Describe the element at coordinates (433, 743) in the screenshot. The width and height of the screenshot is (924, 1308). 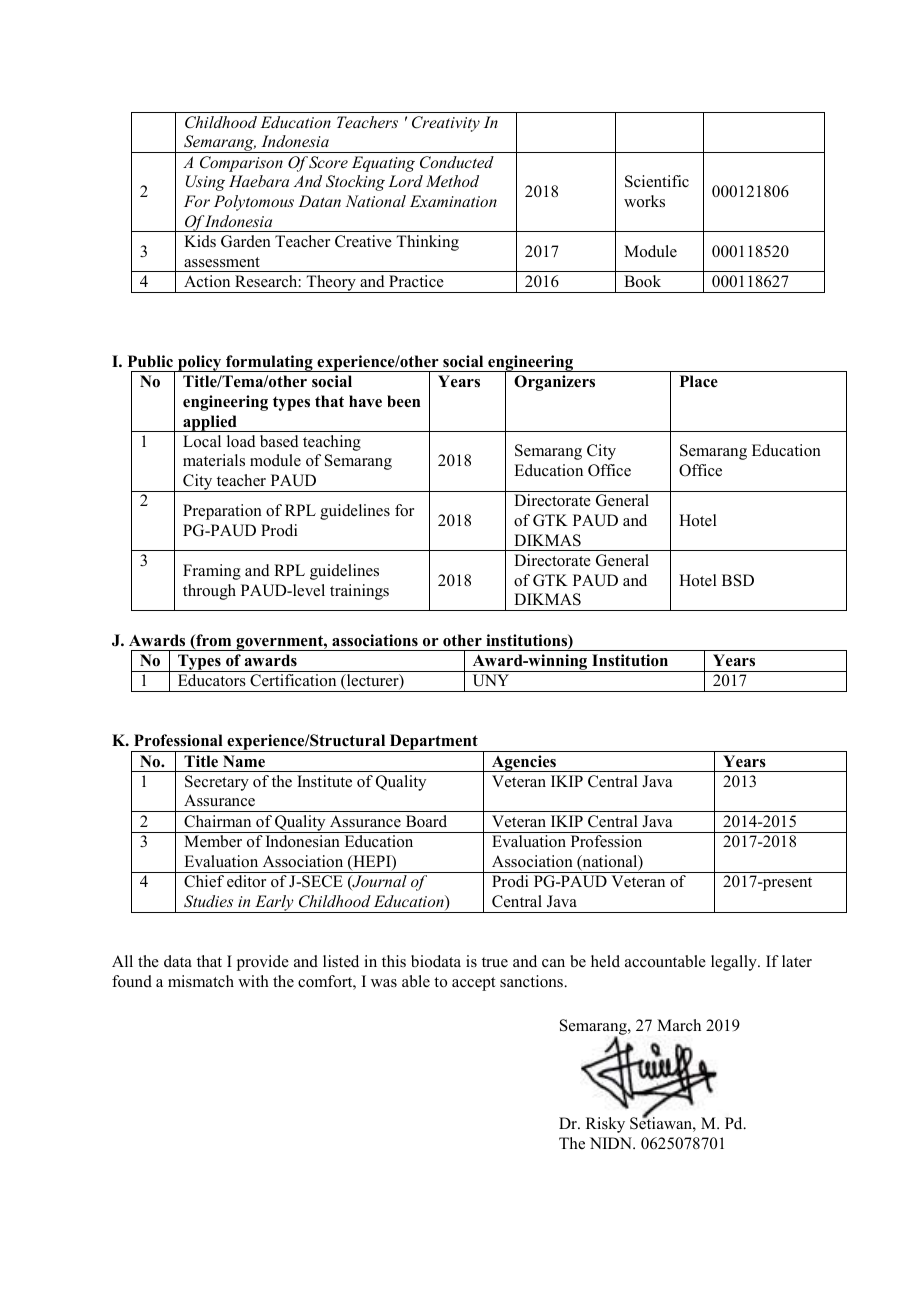
I see `Department` at that location.
